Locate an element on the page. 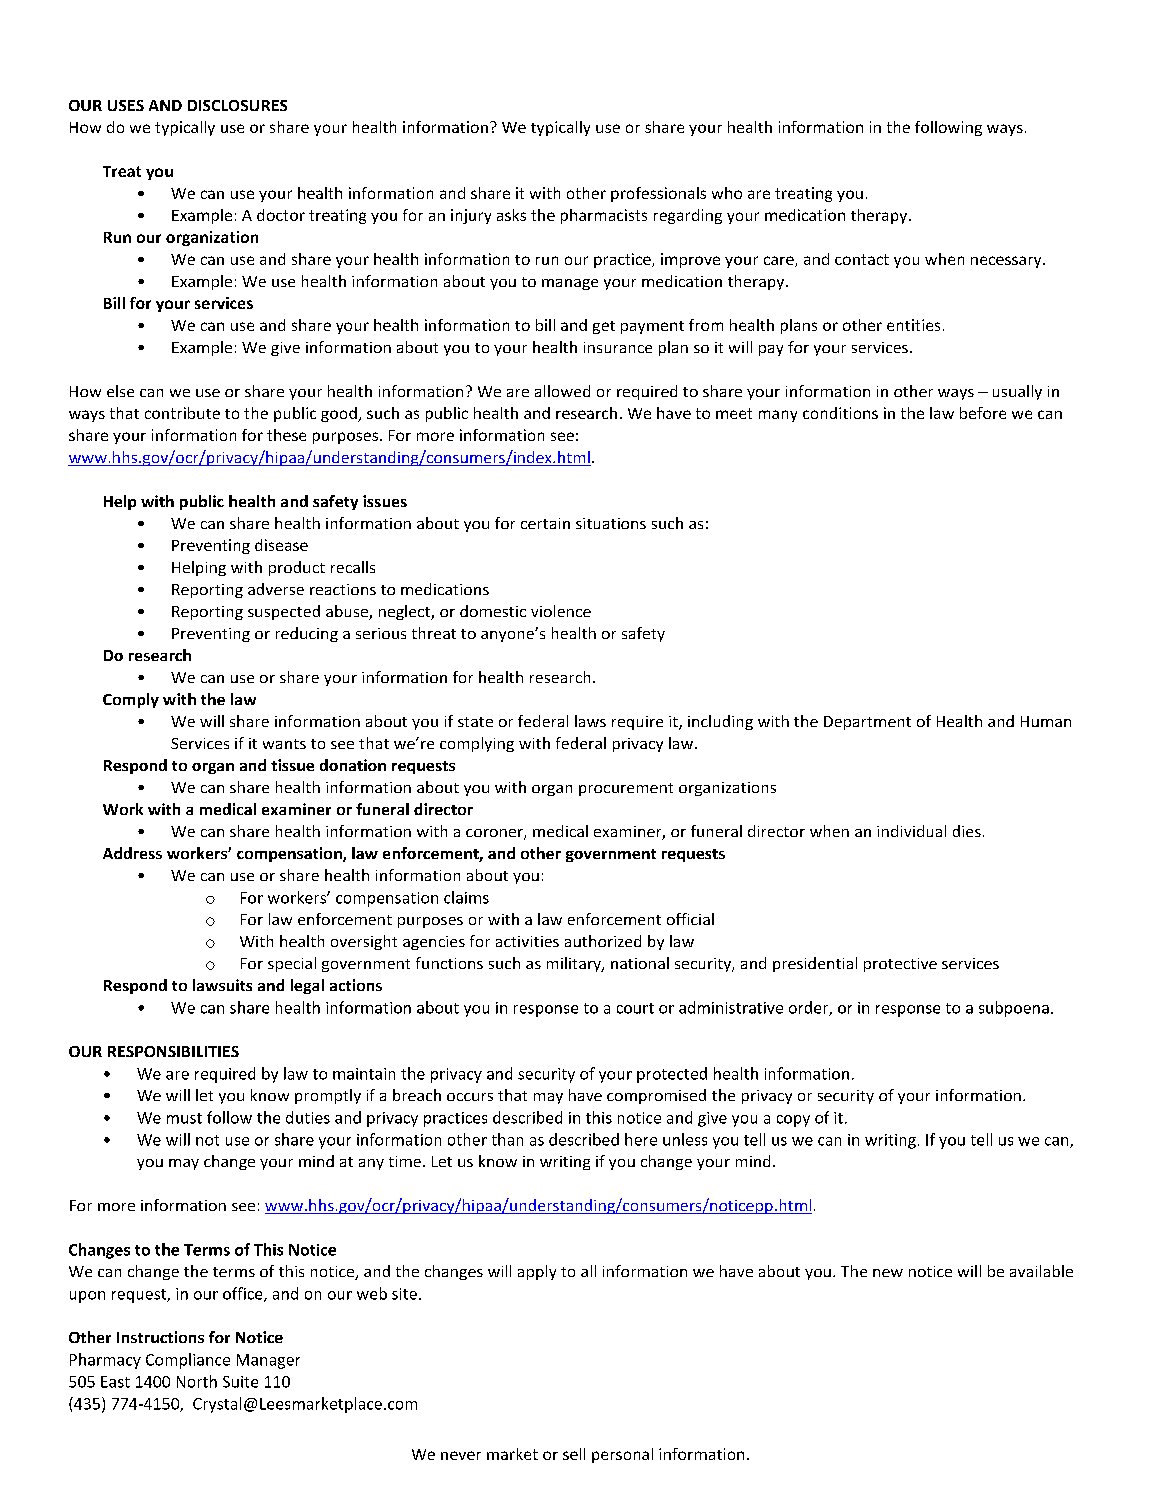 The width and height of the page is (1161, 1503). contact is located at coordinates (862, 259).
